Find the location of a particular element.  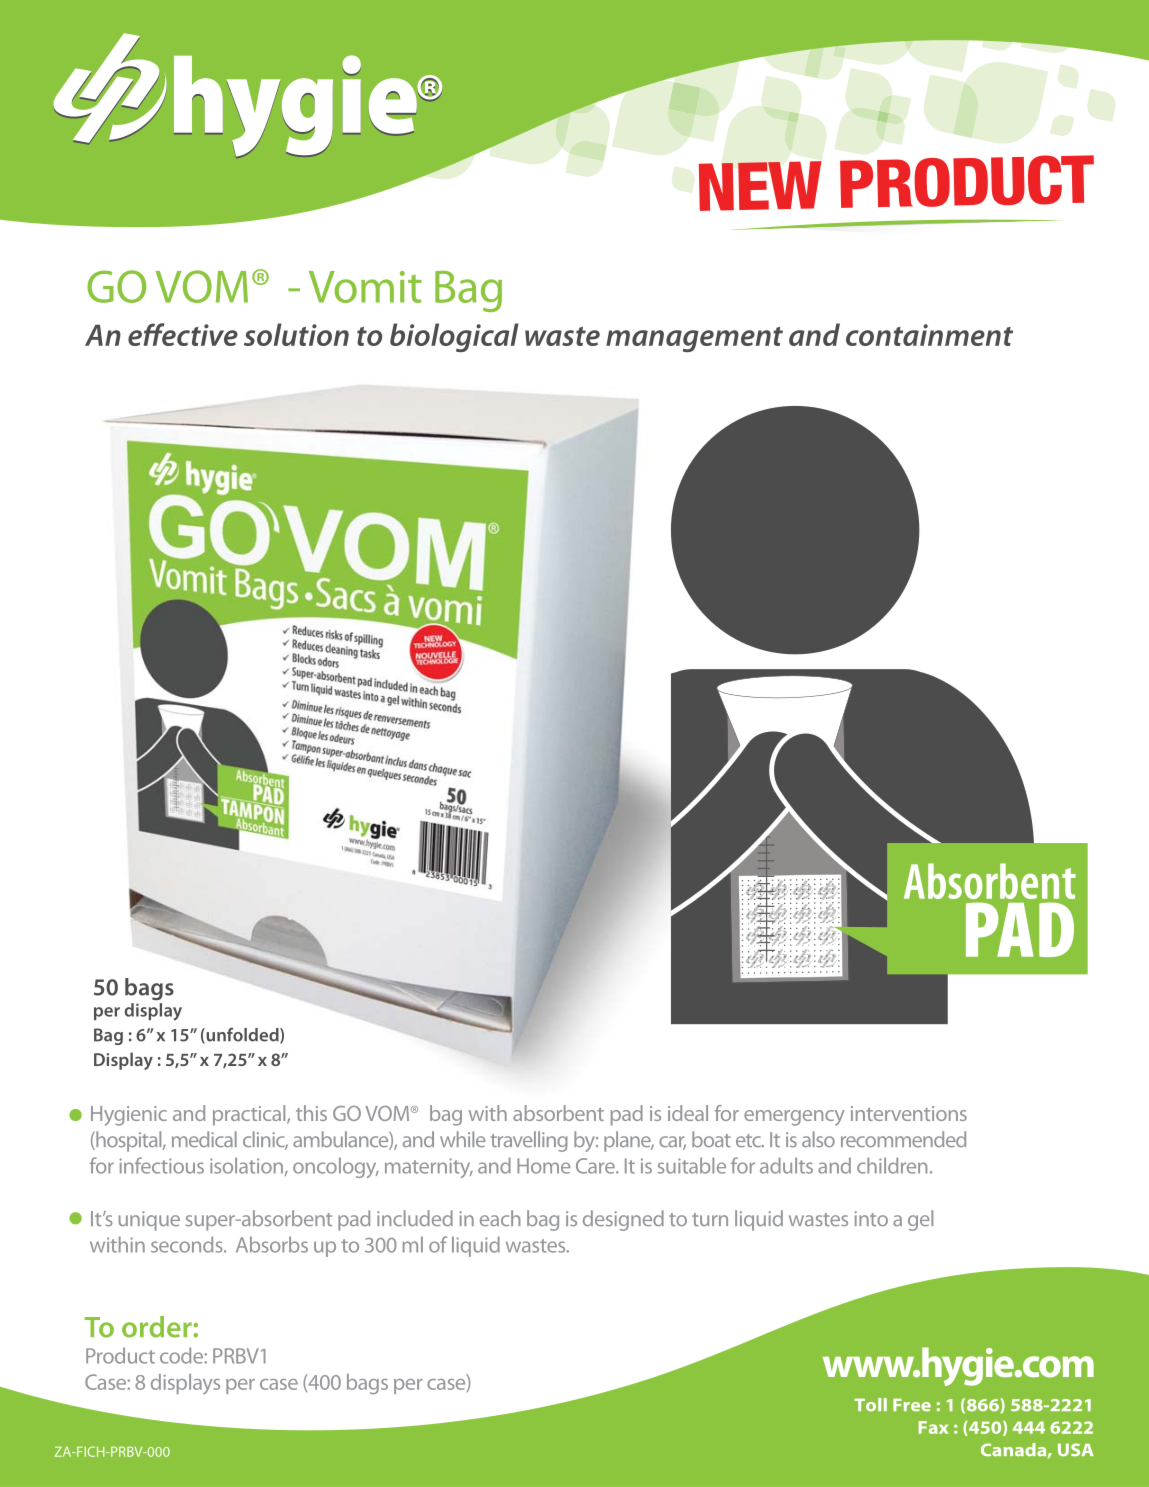

Fax is located at coordinates (933, 1427).
